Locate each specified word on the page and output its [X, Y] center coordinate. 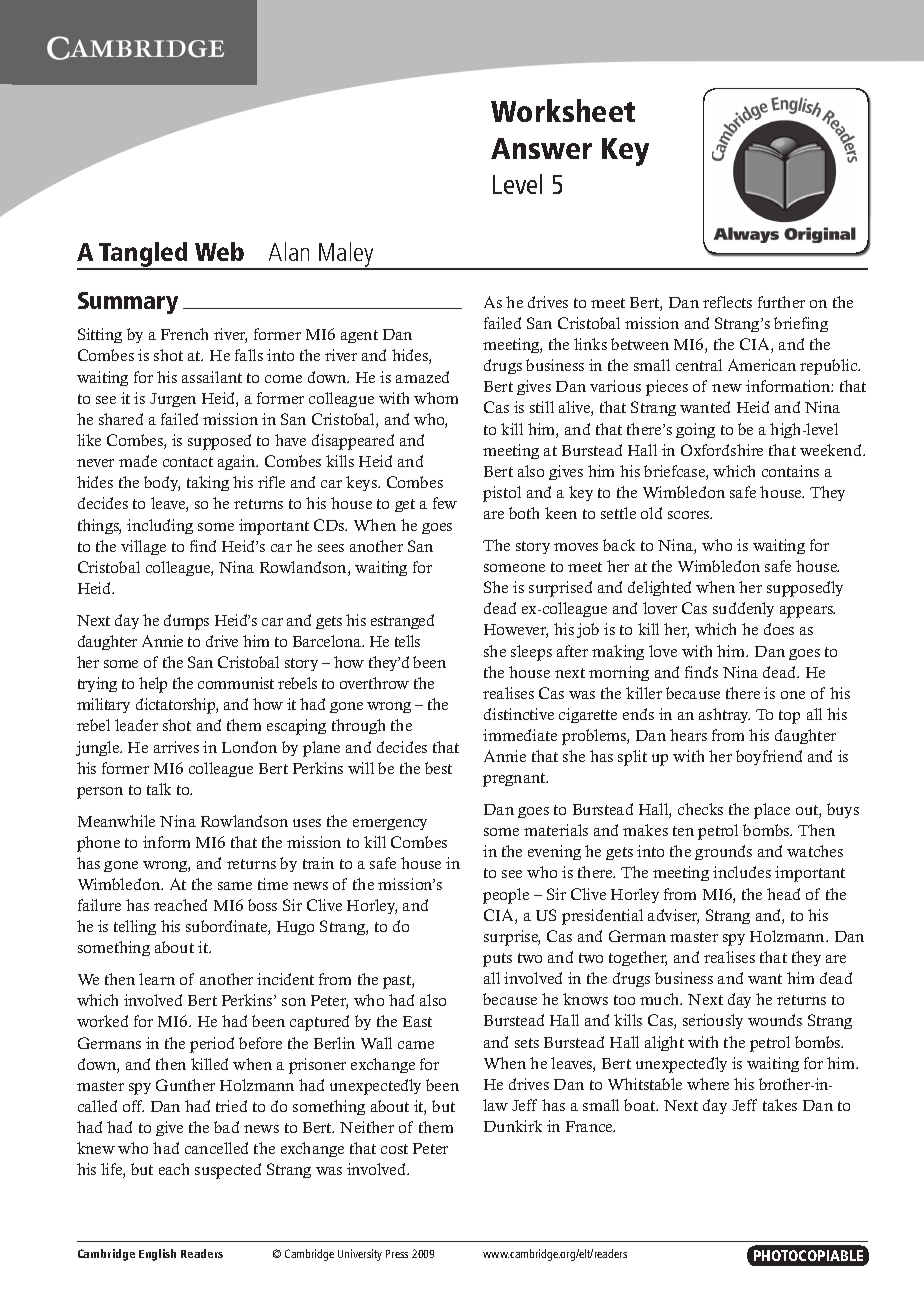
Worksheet [563, 110]
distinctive [519, 714]
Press [397, 1254]
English [157, 1255]
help [153, 685]
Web [219, 251]
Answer [541, 148]
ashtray [724, 715]
